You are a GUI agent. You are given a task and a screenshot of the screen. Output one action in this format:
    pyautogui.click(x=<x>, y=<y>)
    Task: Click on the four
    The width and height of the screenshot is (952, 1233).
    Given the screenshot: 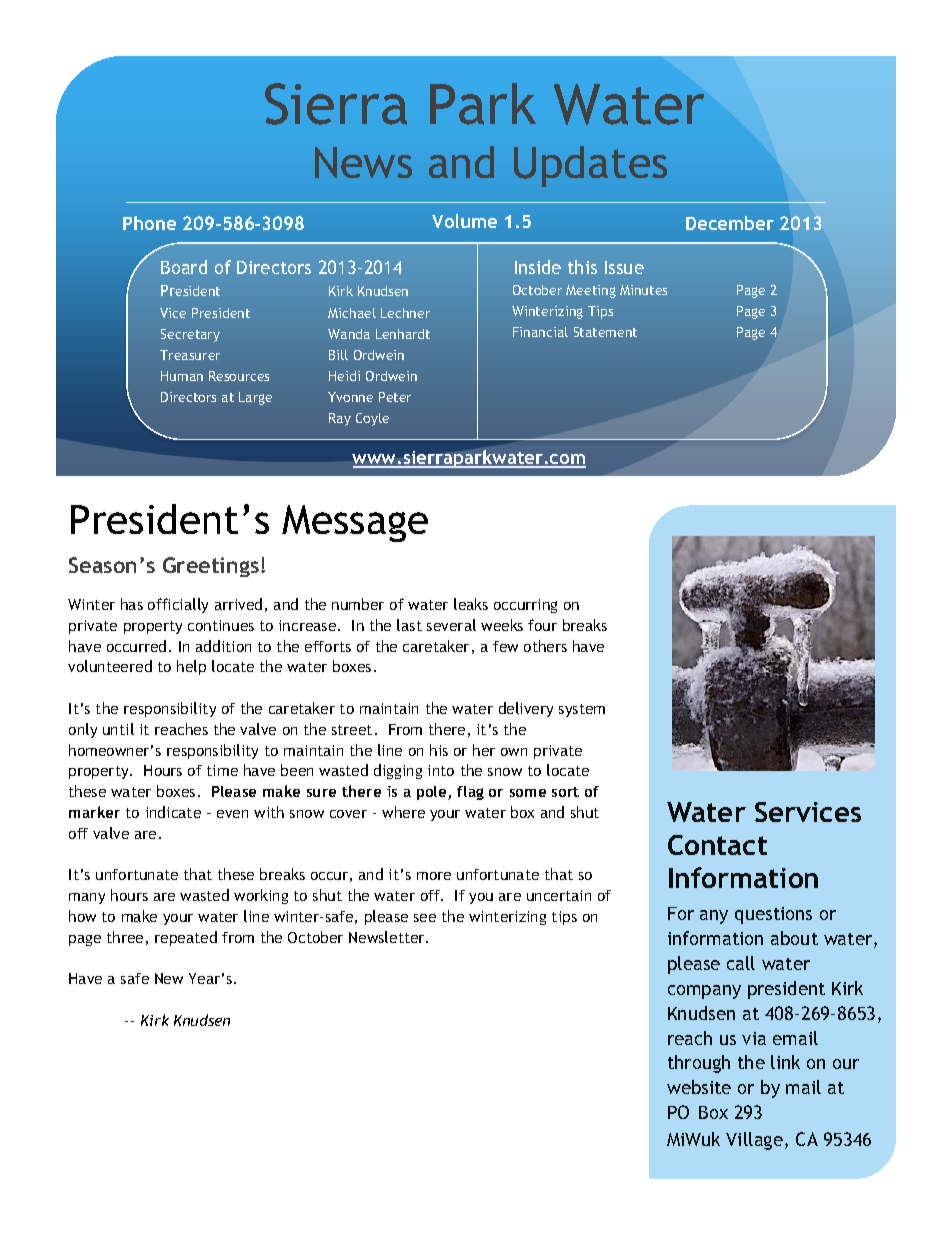 What is the action you would take?
    pyautogui.click(x=542, y=625)
